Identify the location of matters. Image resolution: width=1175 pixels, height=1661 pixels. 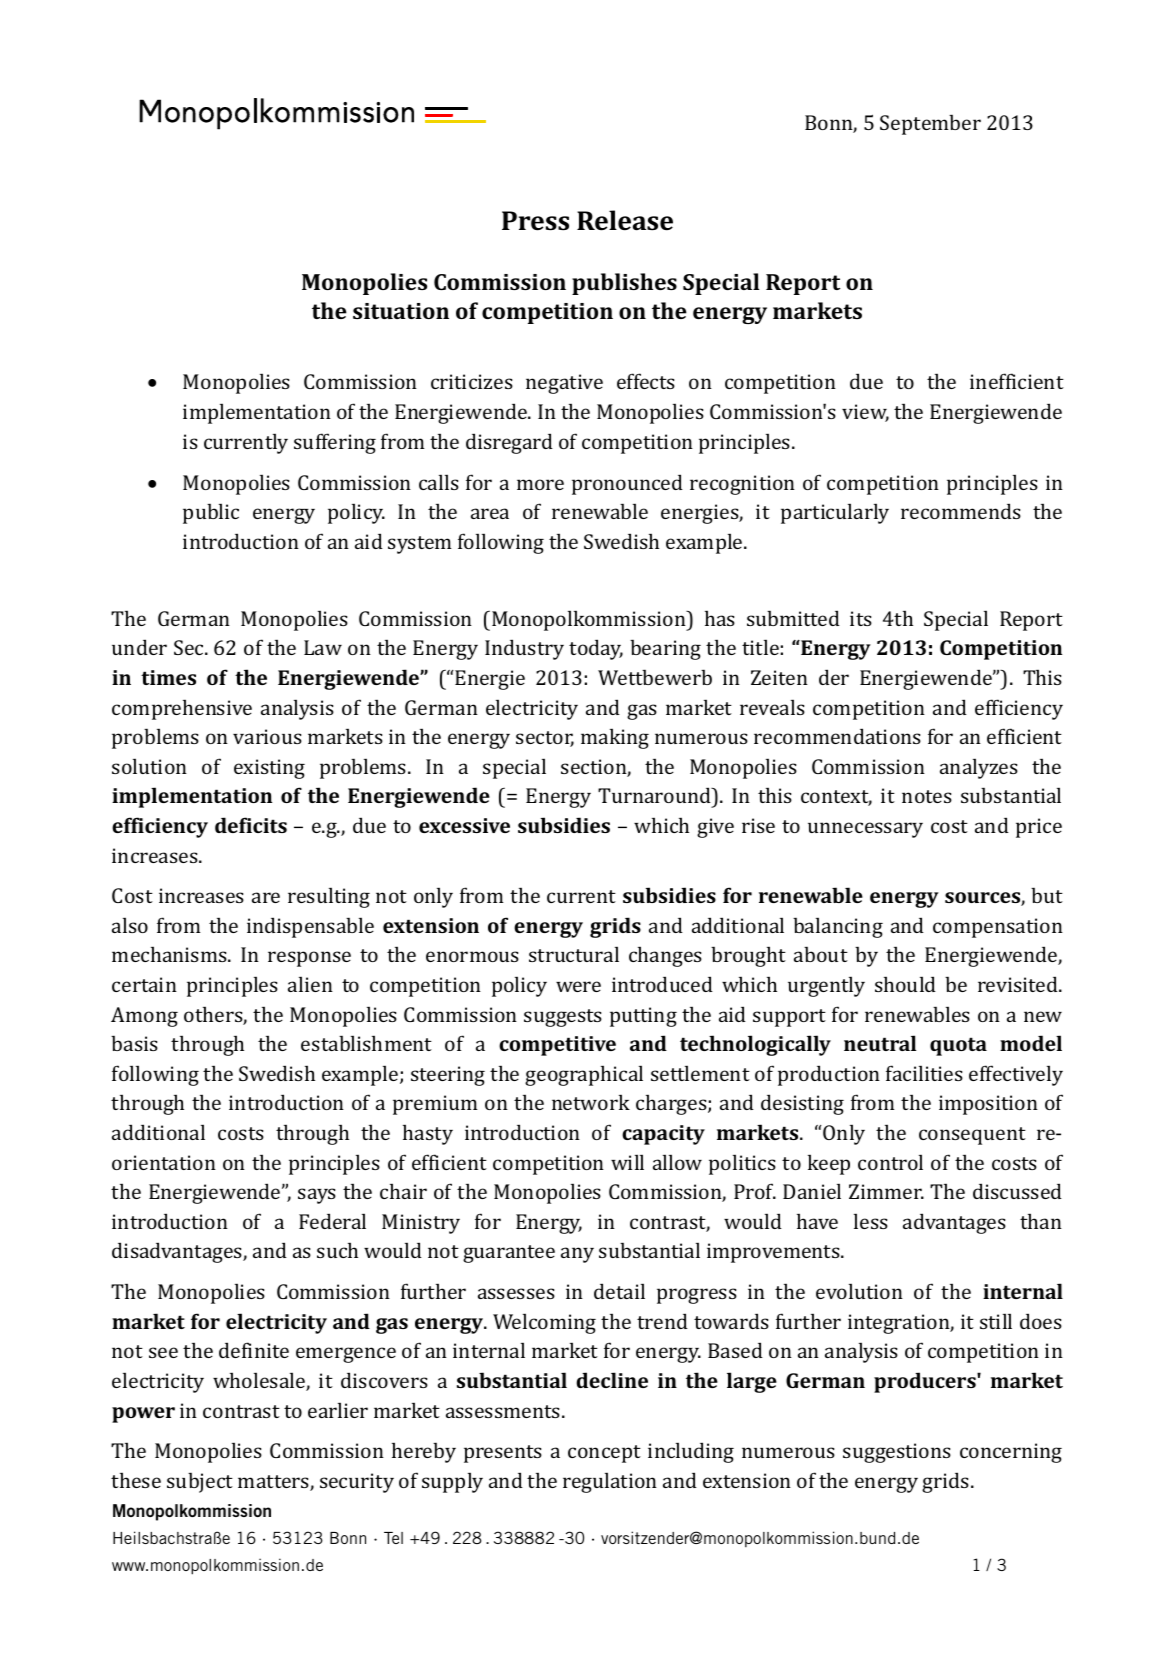
(274, 1483).
